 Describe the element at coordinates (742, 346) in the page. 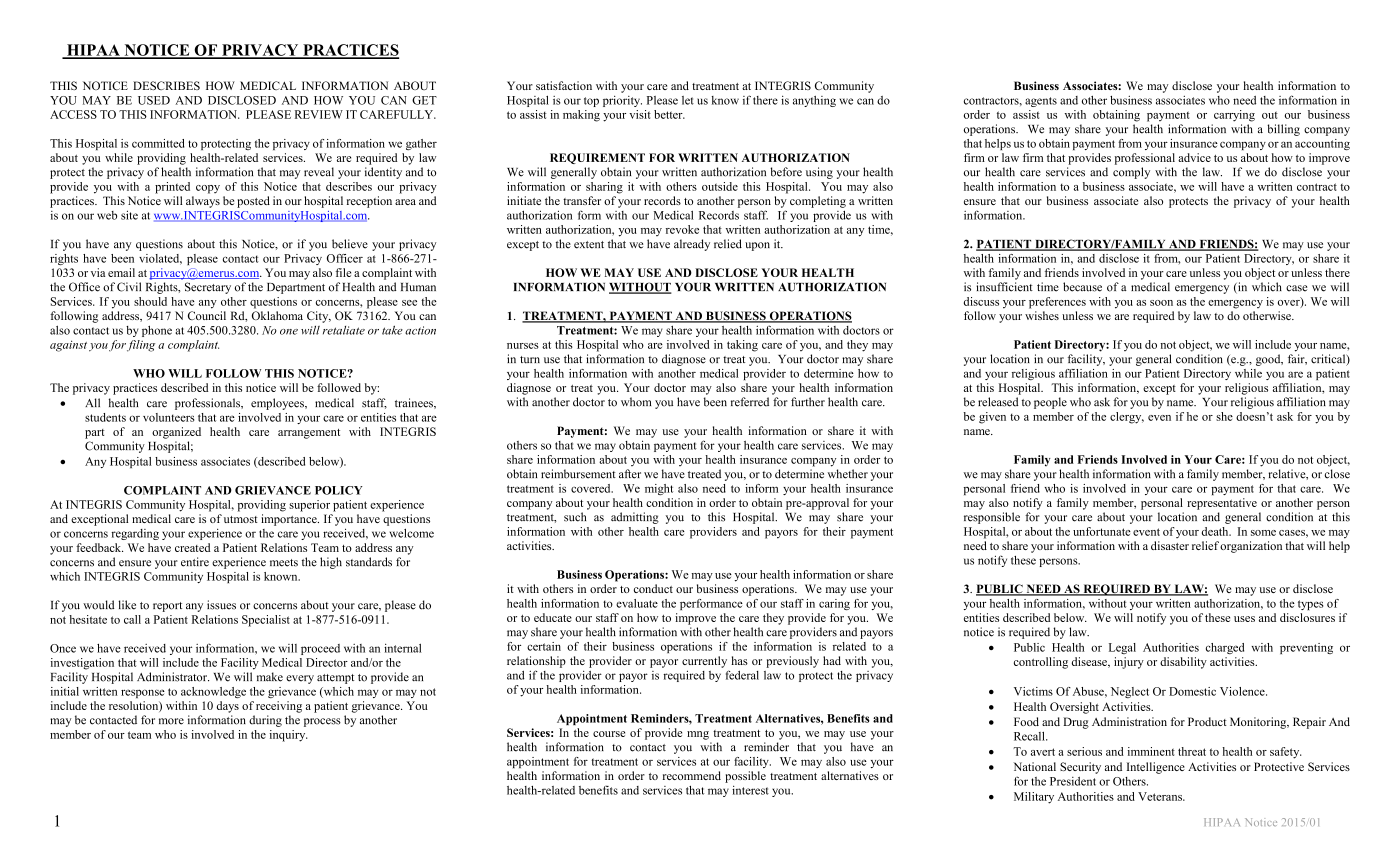

I see `taking` at that location.
